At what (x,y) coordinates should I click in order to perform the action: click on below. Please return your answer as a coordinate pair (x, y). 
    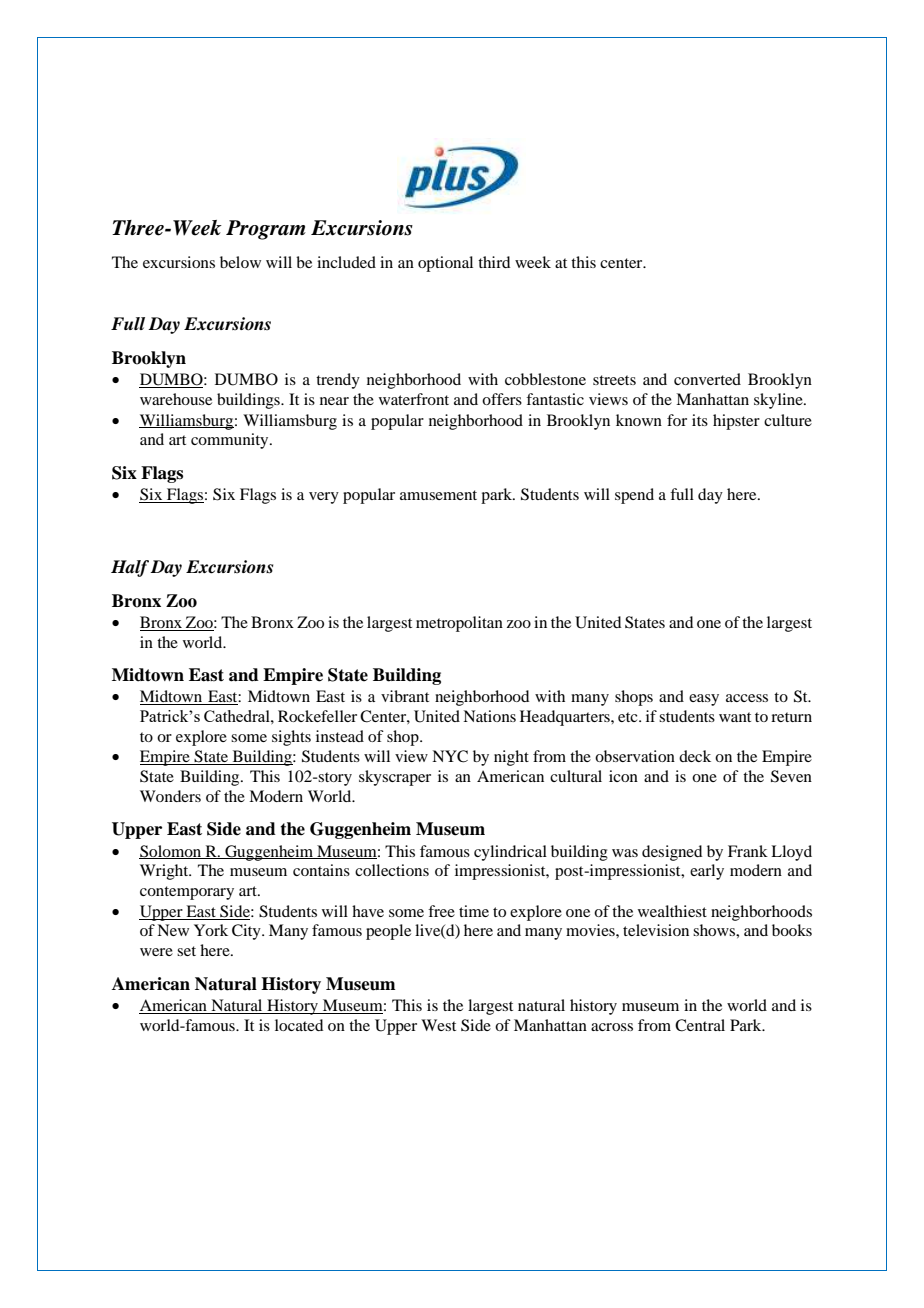
    Looking at the image, I should click on (240, 262).
